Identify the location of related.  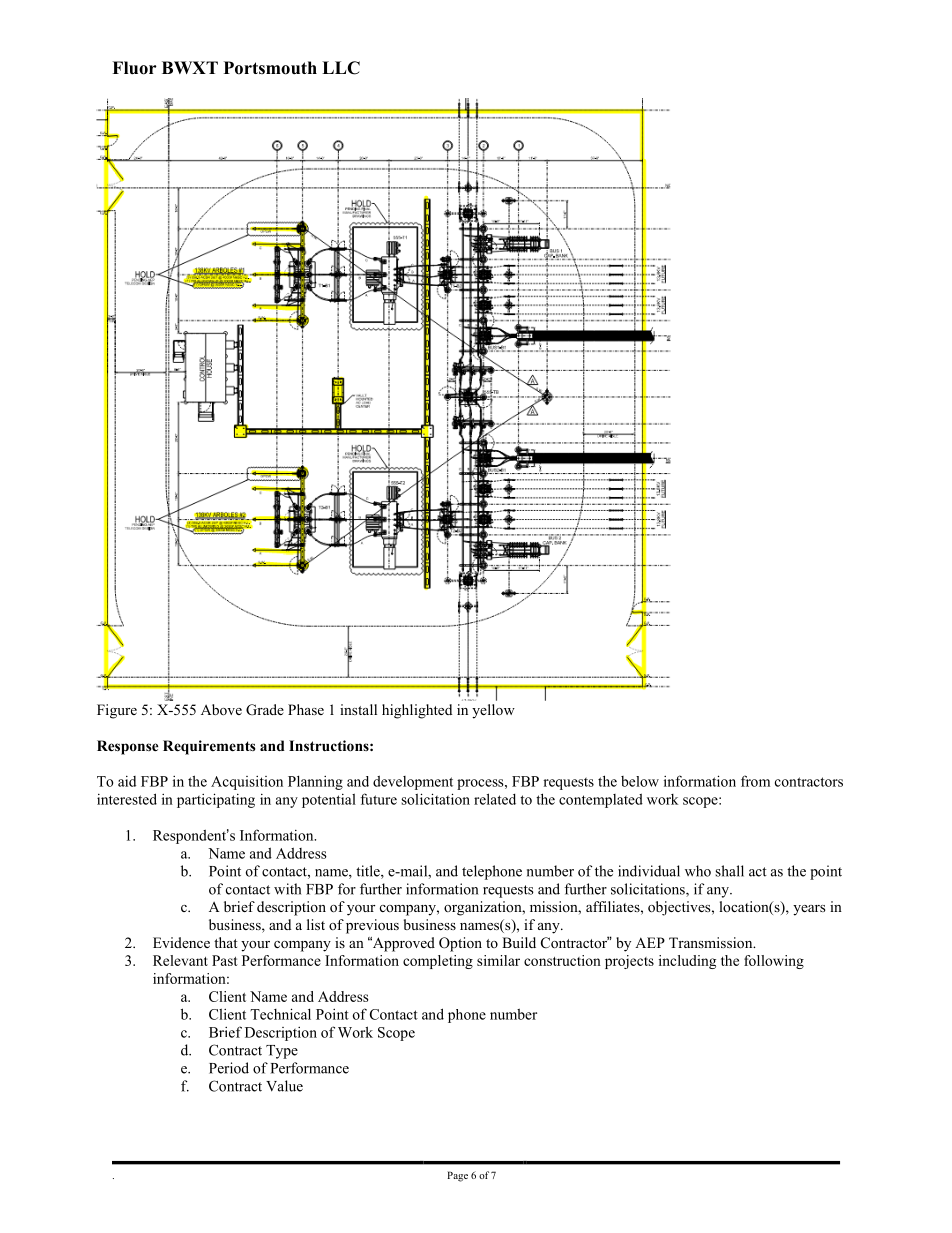
(495, 799).
